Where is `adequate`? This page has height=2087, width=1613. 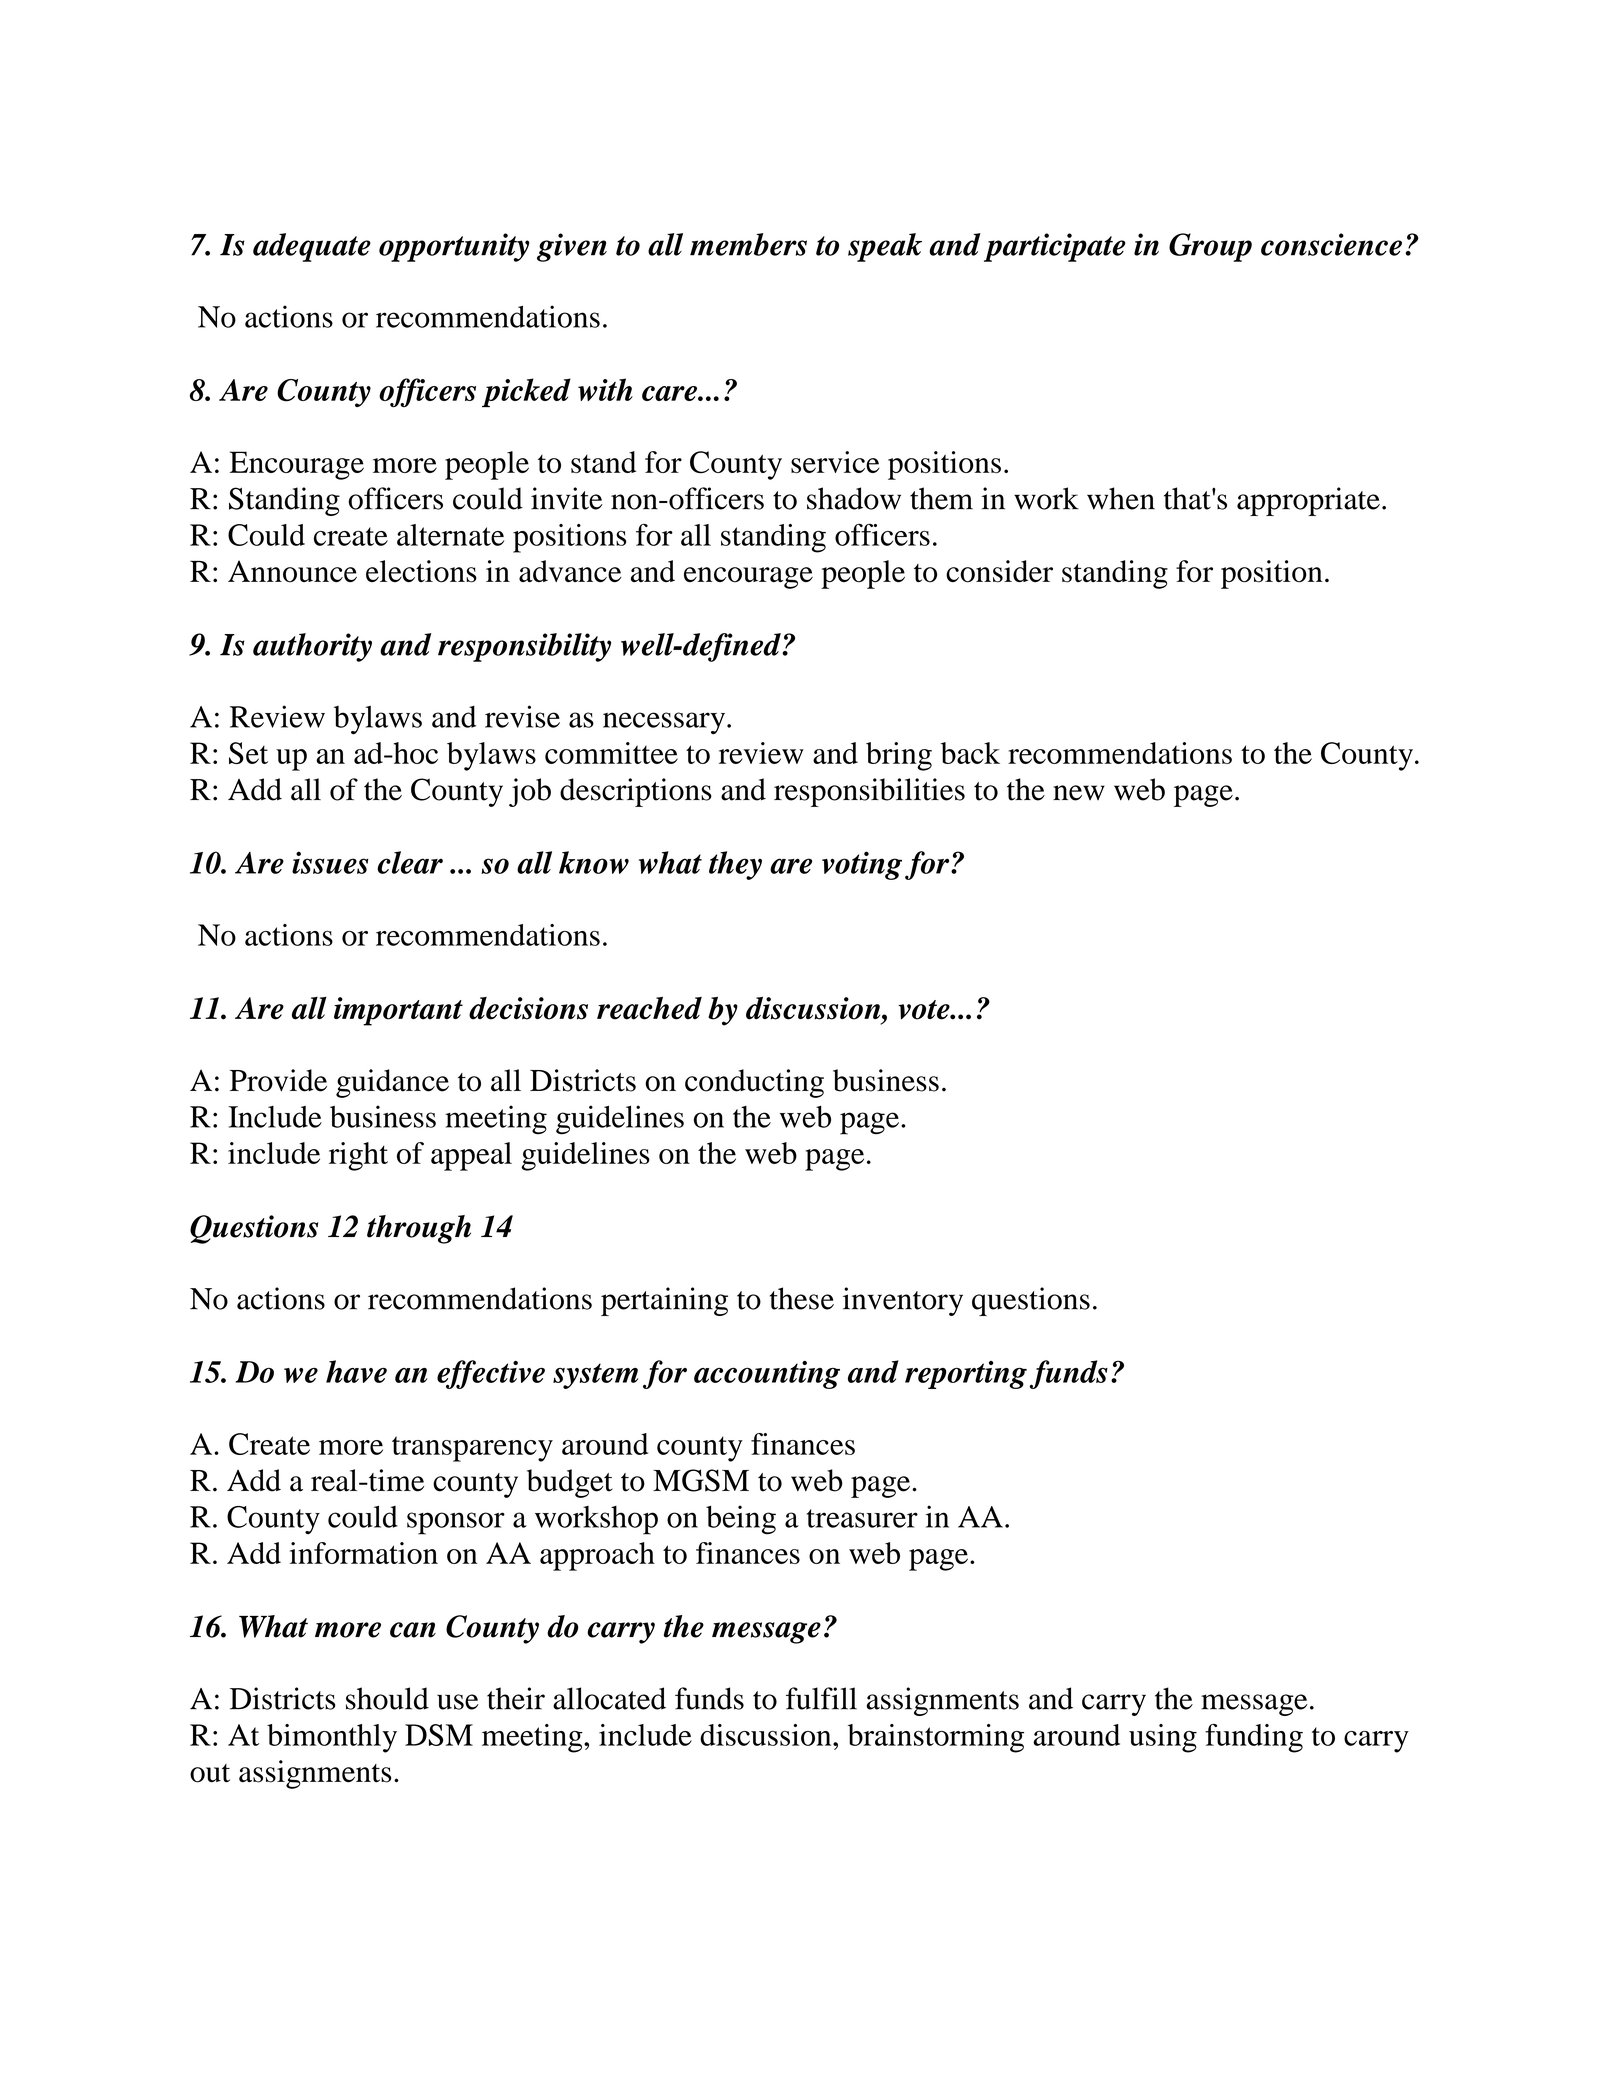 adequate is located at coordinates (312, 247).
